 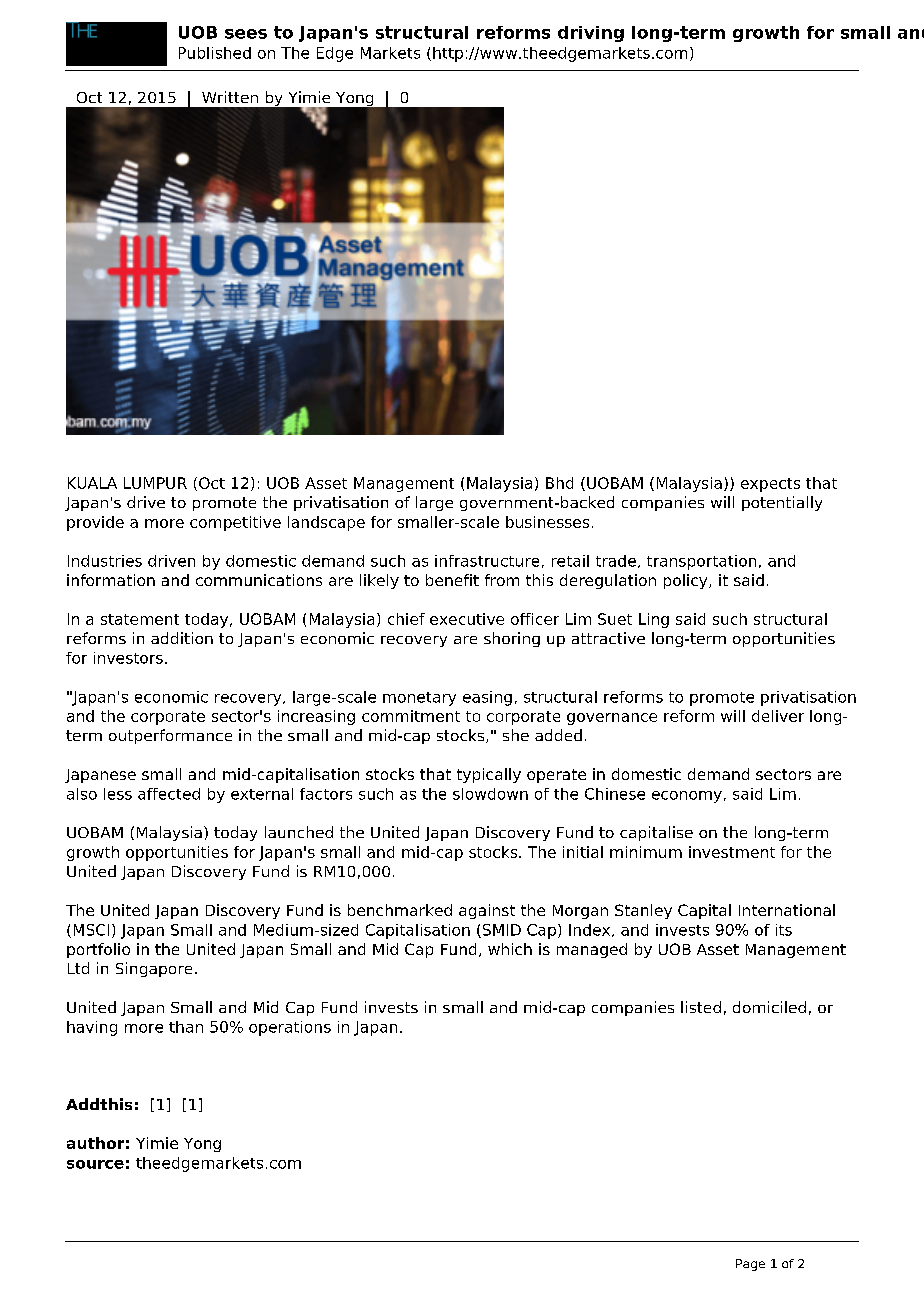 I want to click on driving, so click(x=591, y=34).
